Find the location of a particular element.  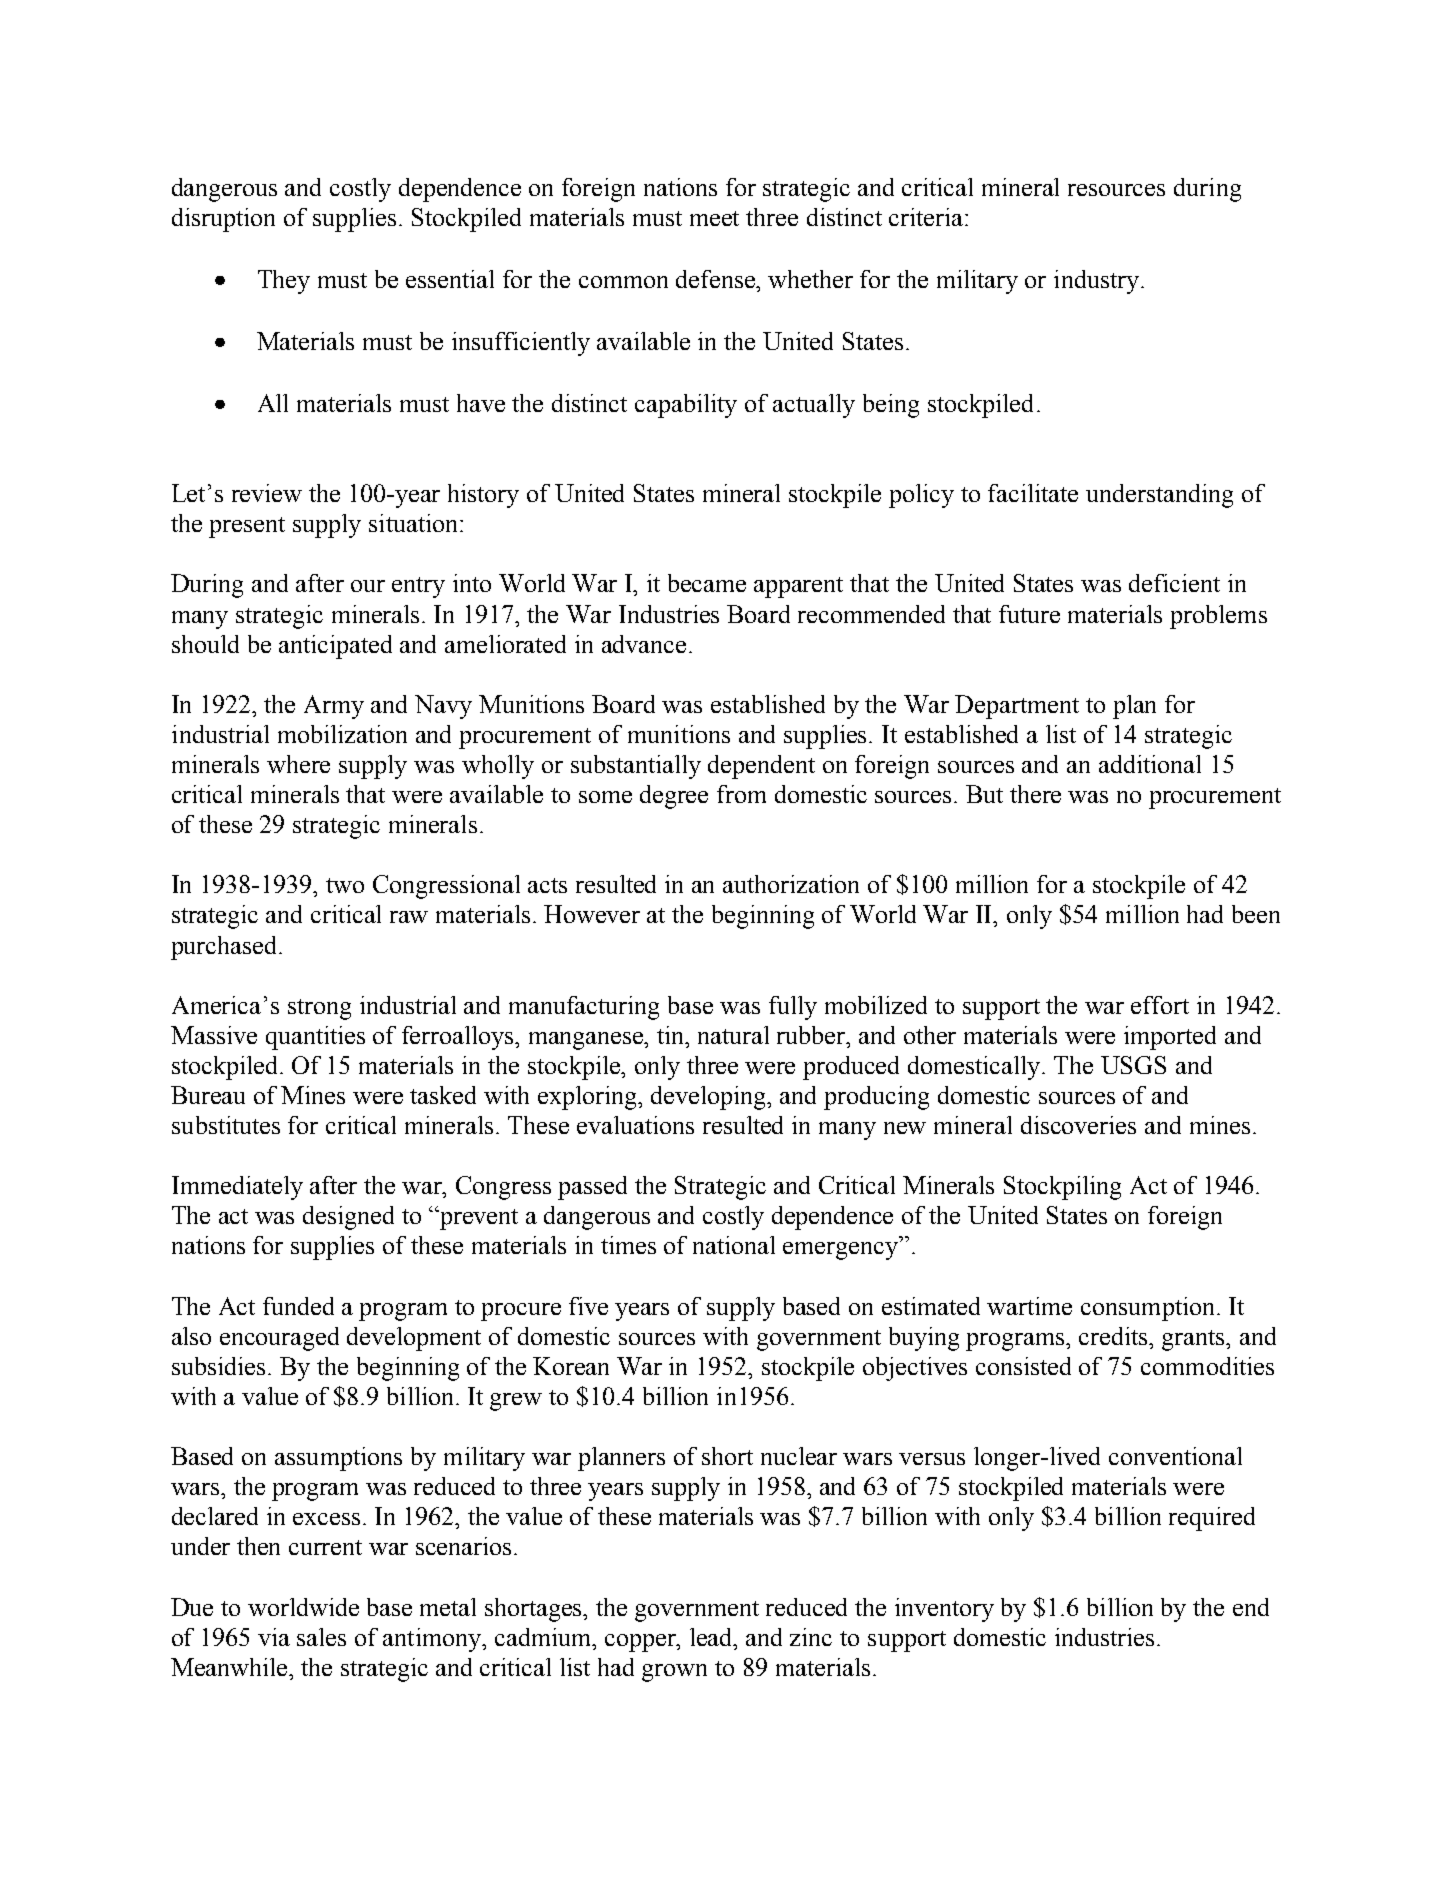

national is located at coordinates (734, 1245).
